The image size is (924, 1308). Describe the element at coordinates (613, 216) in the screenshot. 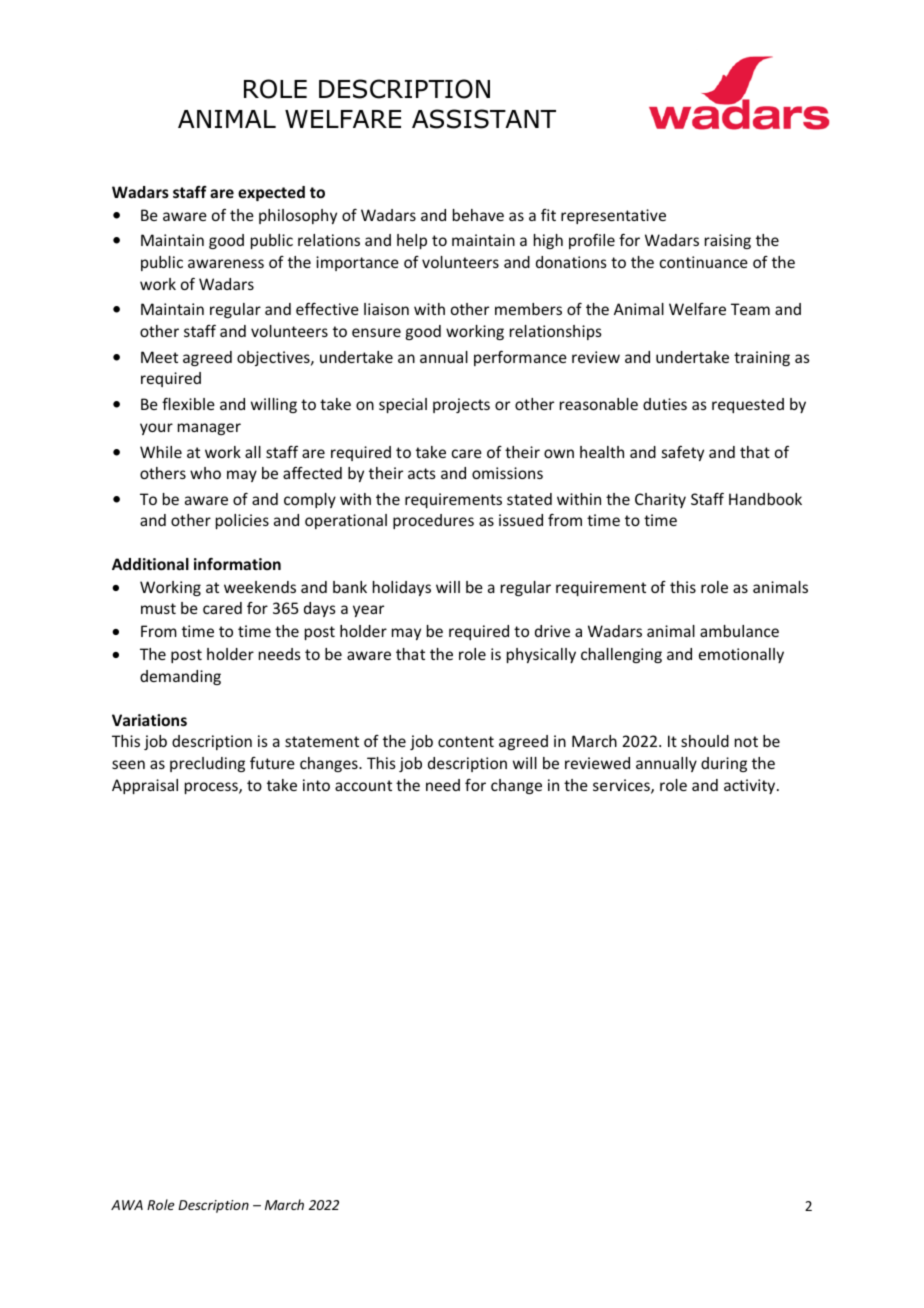

I see `representative` at that location.
